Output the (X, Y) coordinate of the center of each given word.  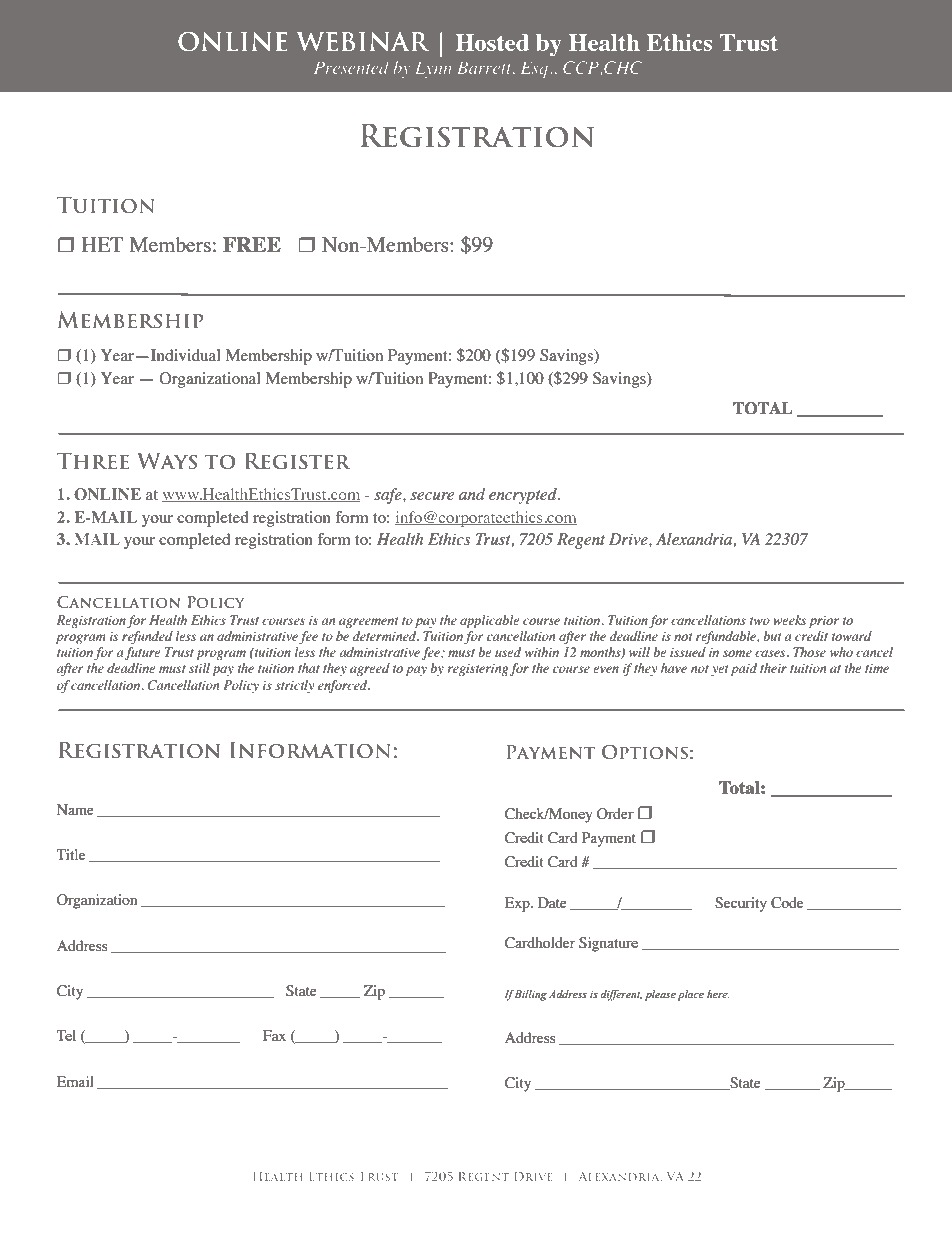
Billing (531, 995)
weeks (789, 620)
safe (389, 496)
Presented (351, 67)
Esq (536, 69)
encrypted (524, 496)
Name (75, 809)
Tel (66, 1035)
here (718, 994)
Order (615, 814)
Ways (167, 460)
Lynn (433, 69)
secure (432, 496)
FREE (252, 244)
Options (645, 751)
